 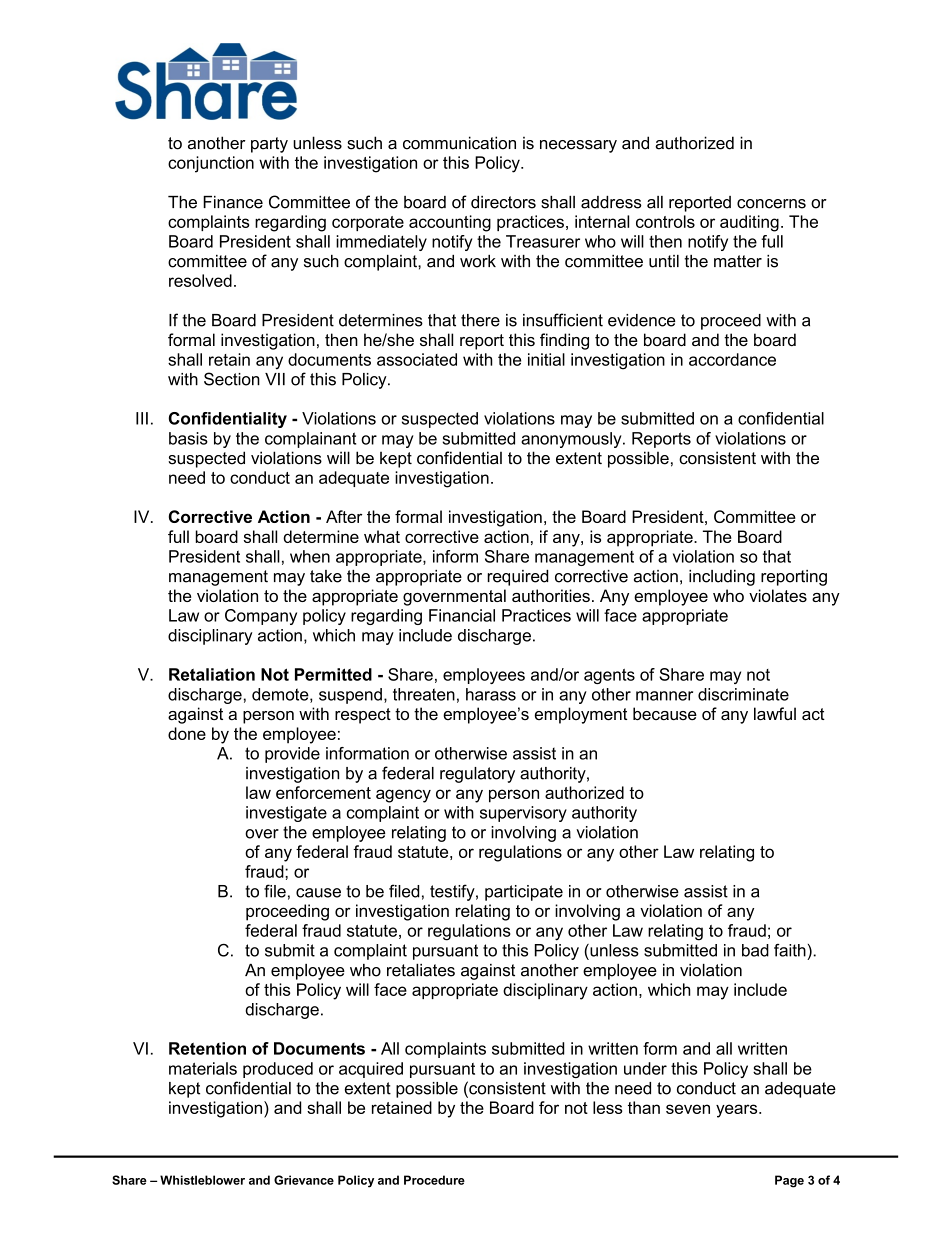 What do you see at coordinates (524, 893) in the screenshot?
I see `participate` at bounding box center [524, 893].
